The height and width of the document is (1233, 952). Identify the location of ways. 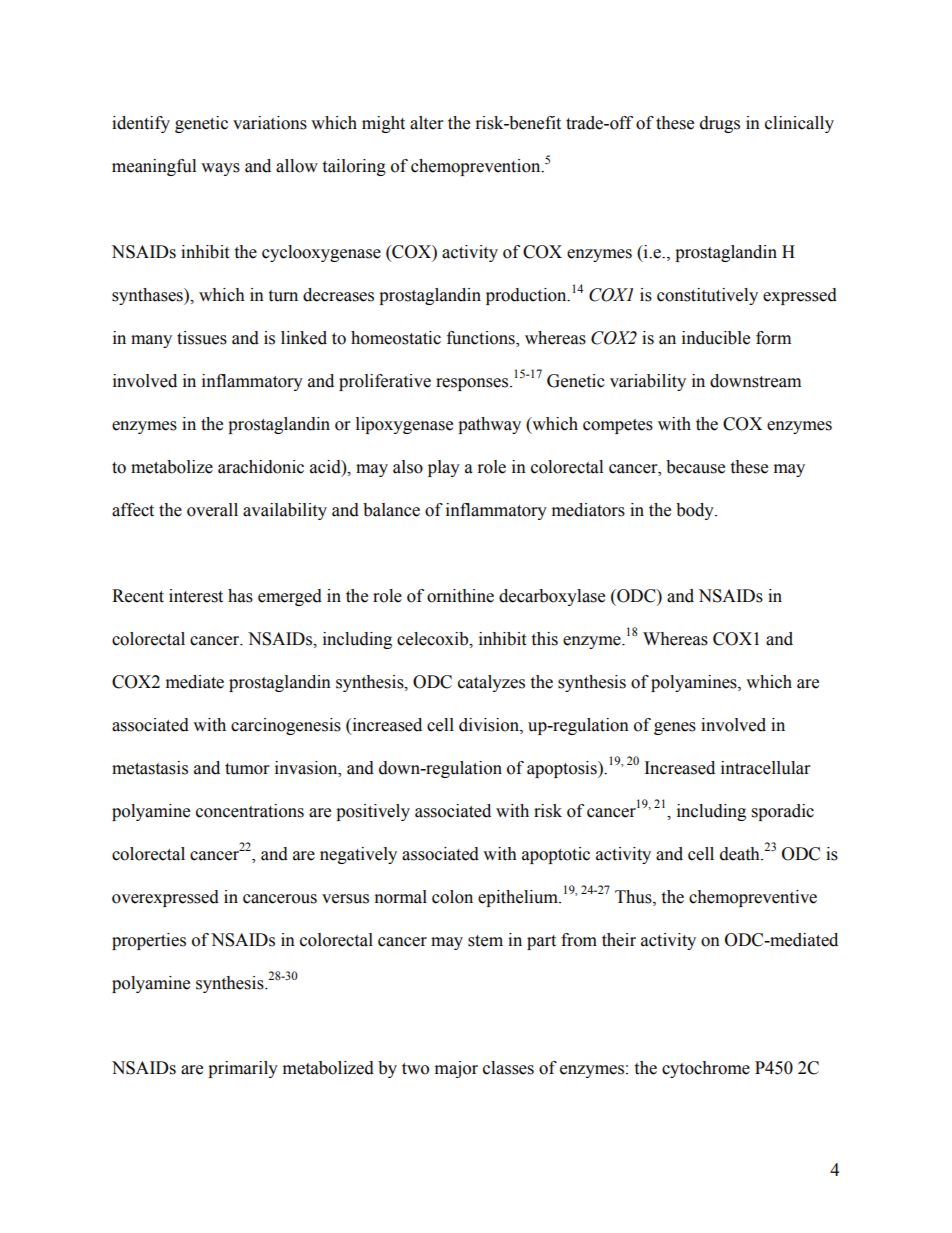
(220, 169).
